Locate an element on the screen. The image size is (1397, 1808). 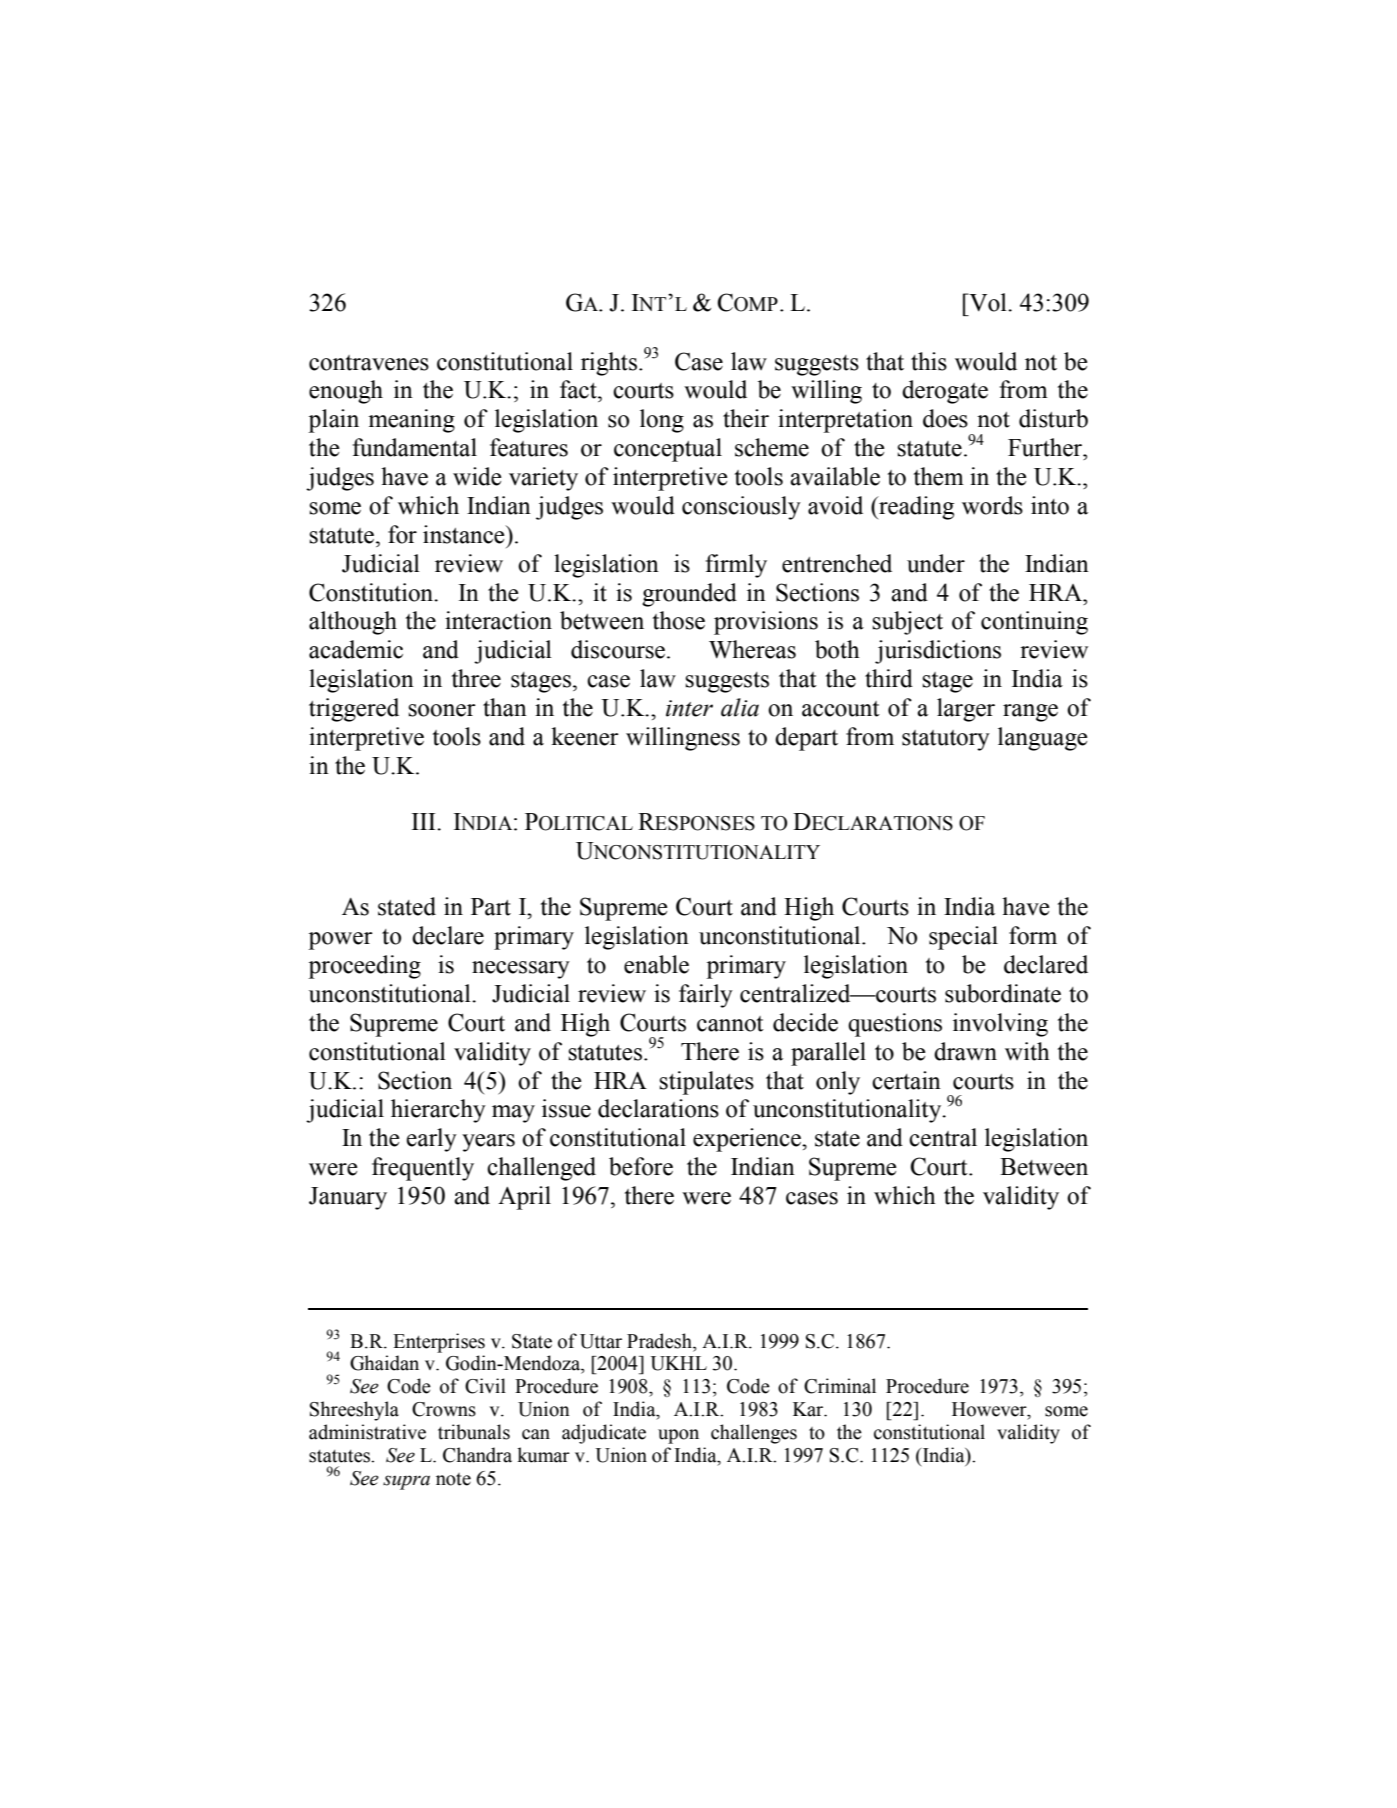
special is located at coordinates (963, 938).
